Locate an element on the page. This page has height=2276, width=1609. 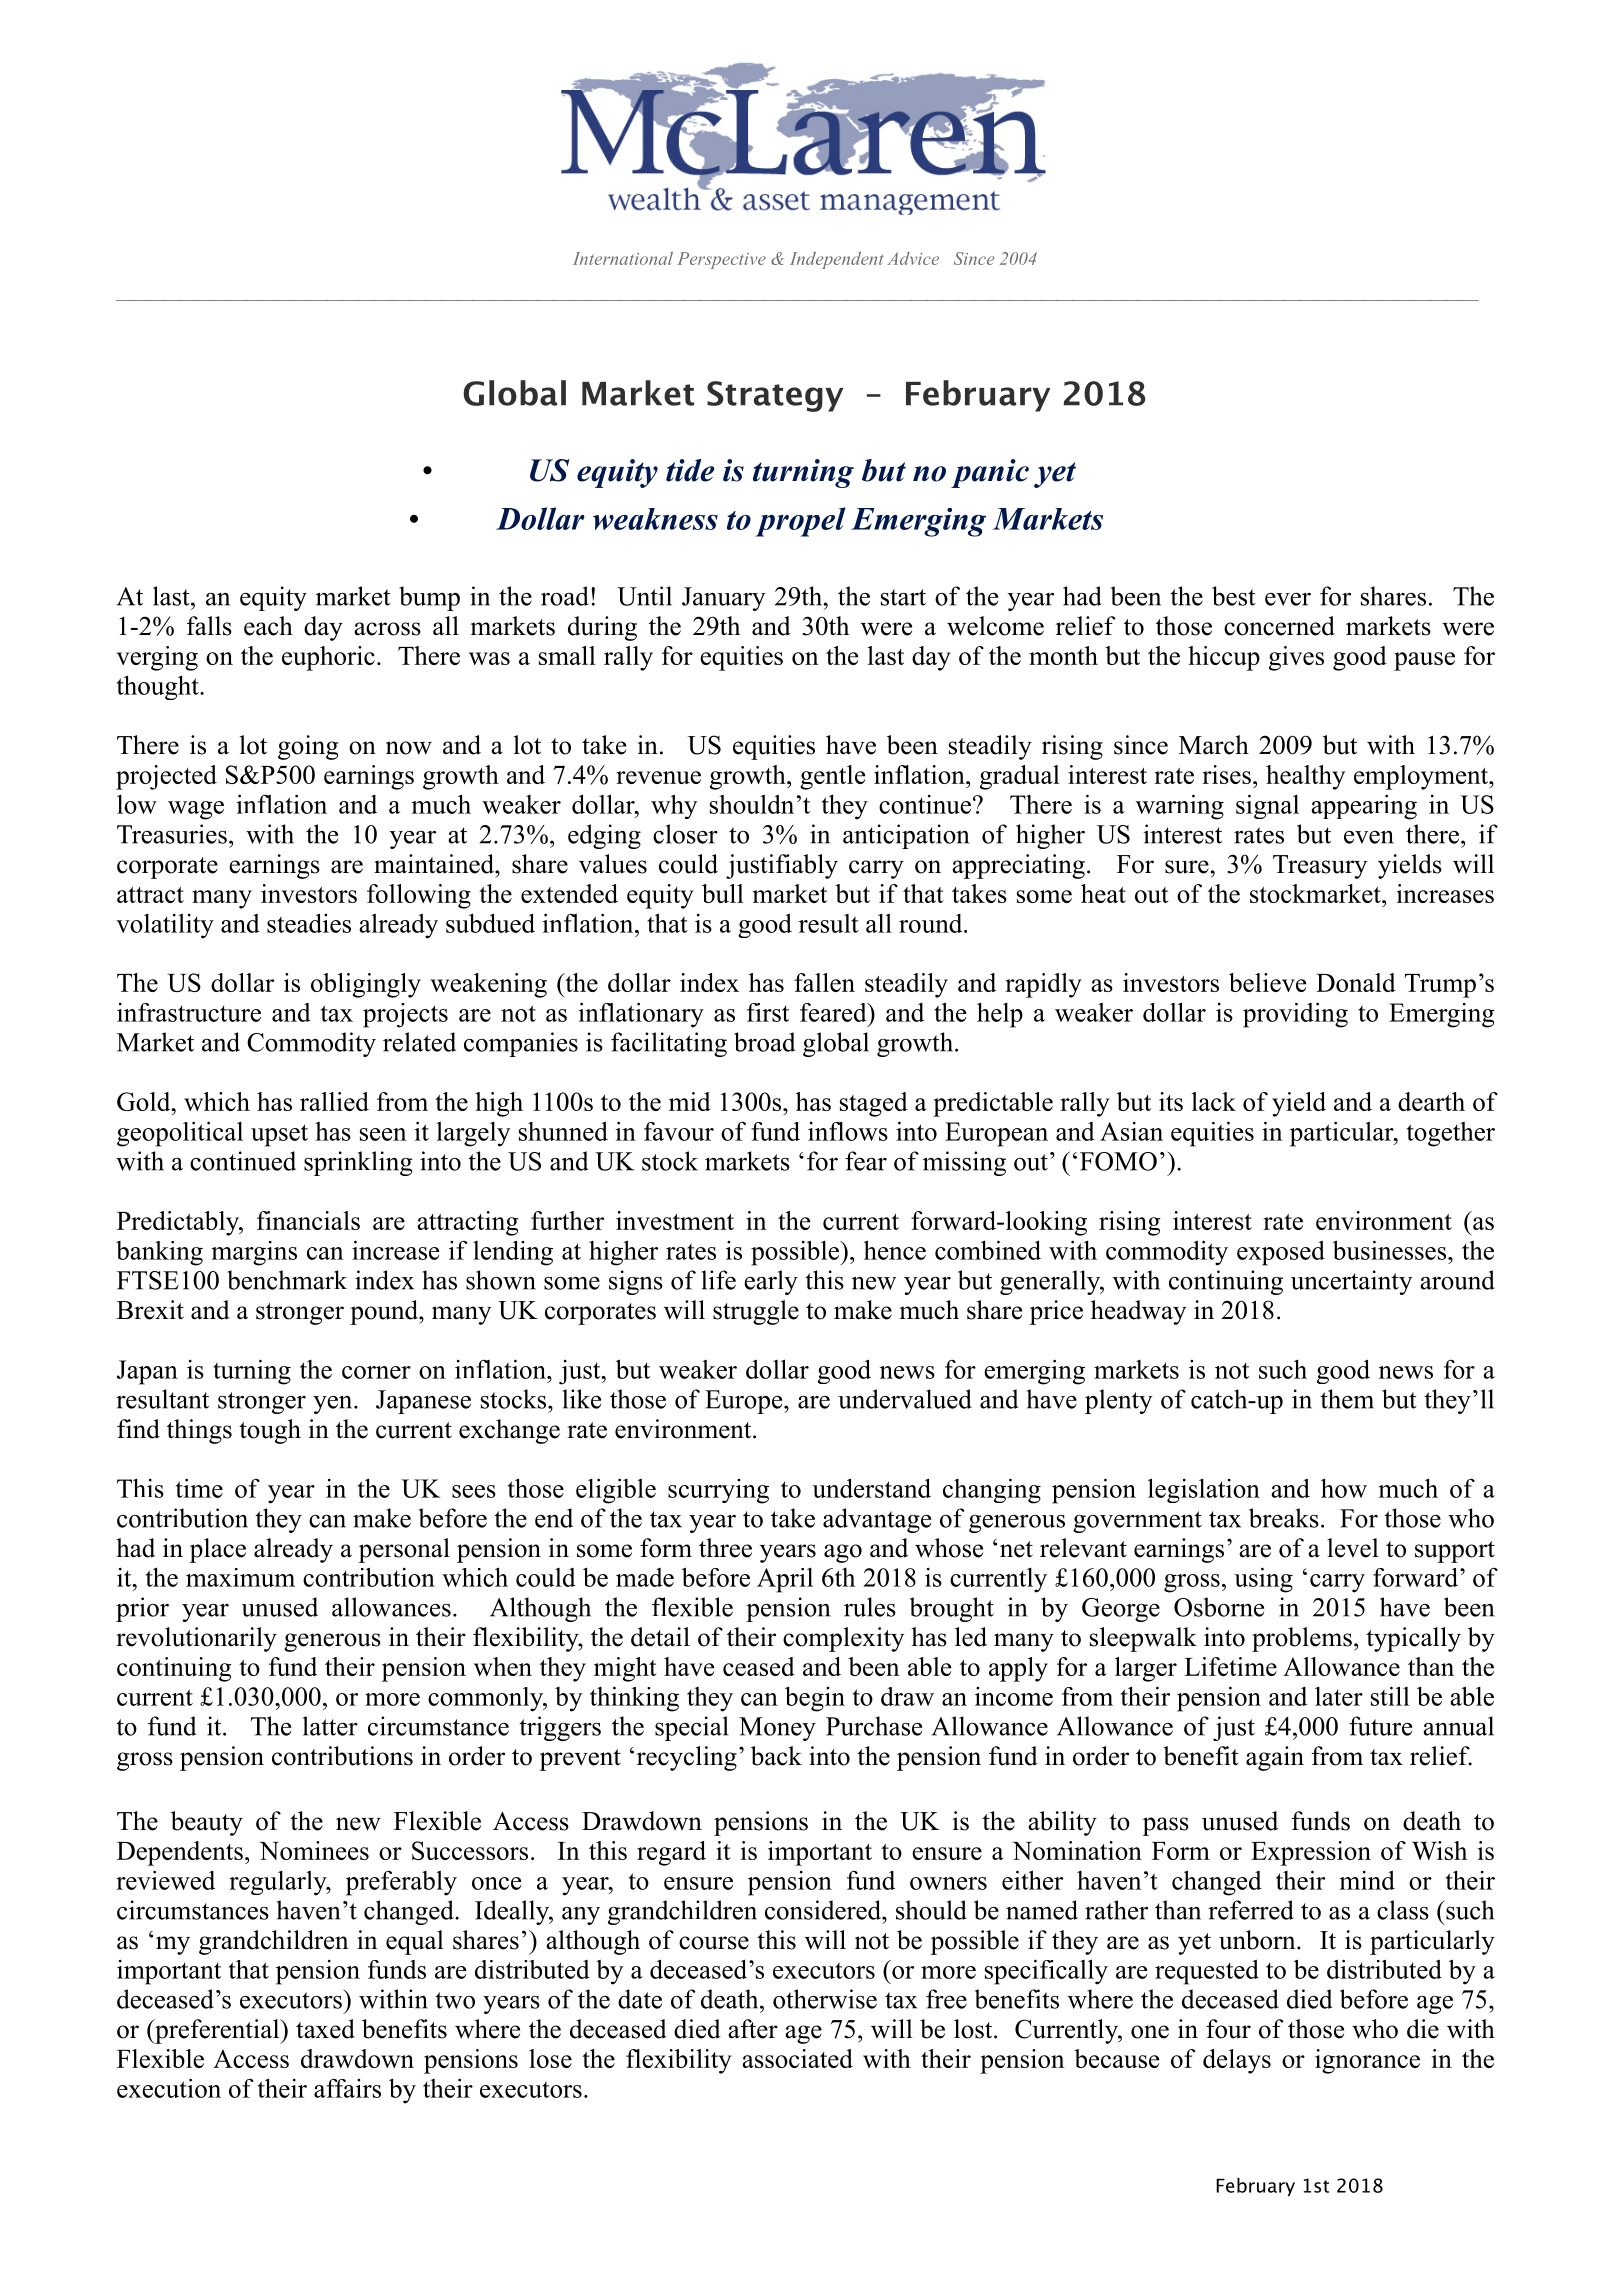
panic is located at coordinates (990, 473).
